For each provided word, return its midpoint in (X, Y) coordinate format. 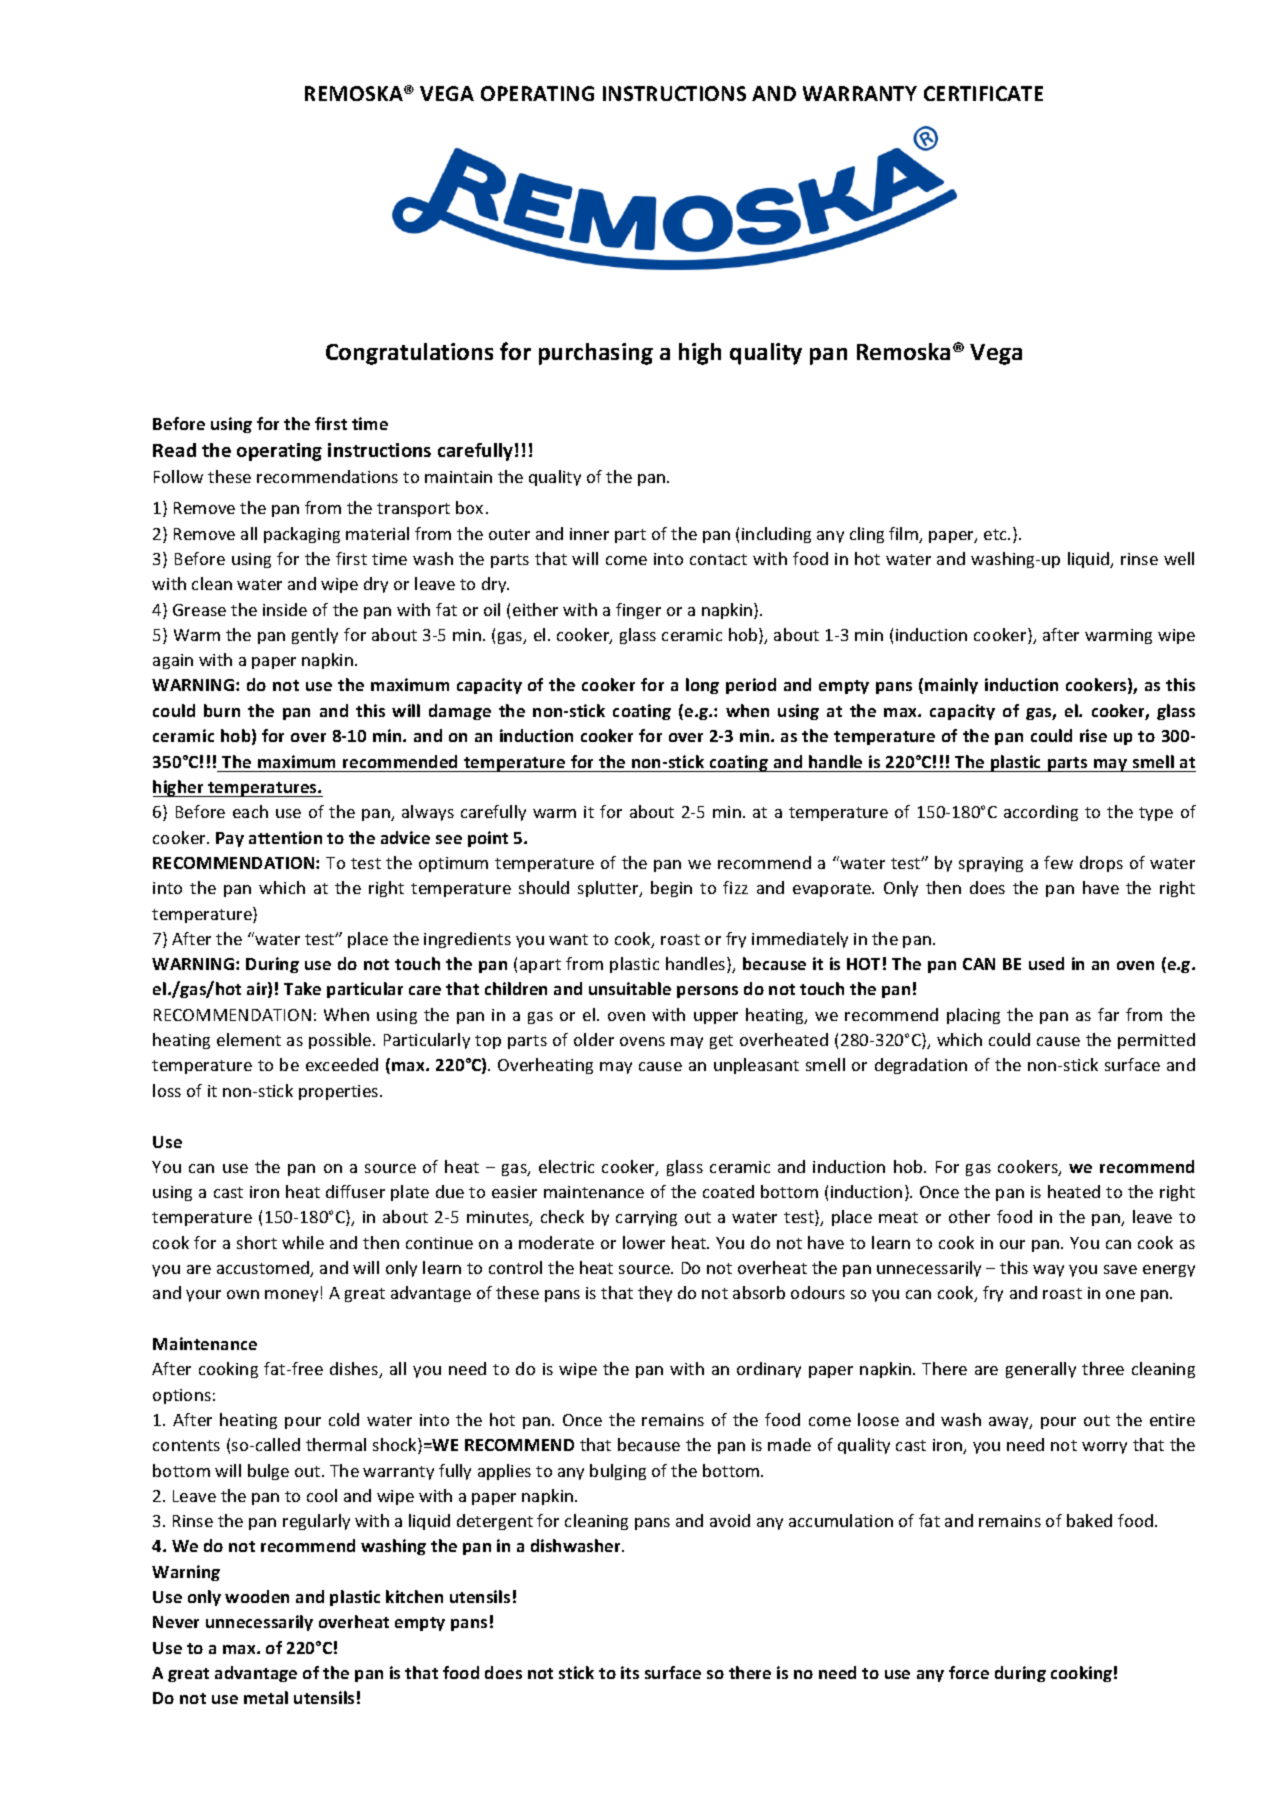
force (969, 1672)
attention (285, 837)
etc (996, 534)
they (655, 1294)
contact (718, 559)
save (1120, 1269)
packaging (302, 535)
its (630, 1672)
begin (671, 889)
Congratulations (409, 354)
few (1058, 862)
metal (266, 1697)
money (291, 1296)
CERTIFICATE (983, 93)
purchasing (596, 354)
